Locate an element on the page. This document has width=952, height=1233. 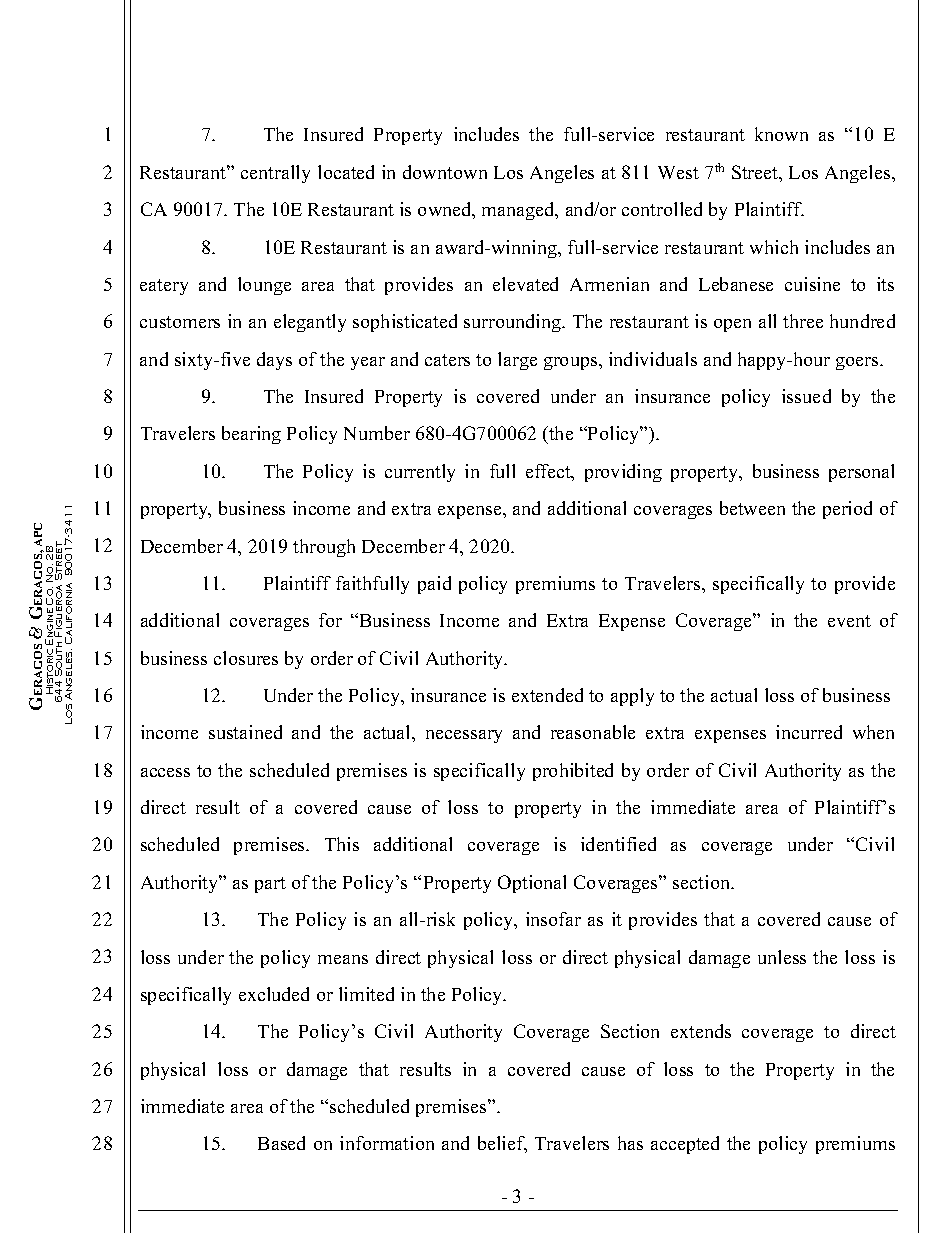
Based is located at coordinates (281, 1143).
